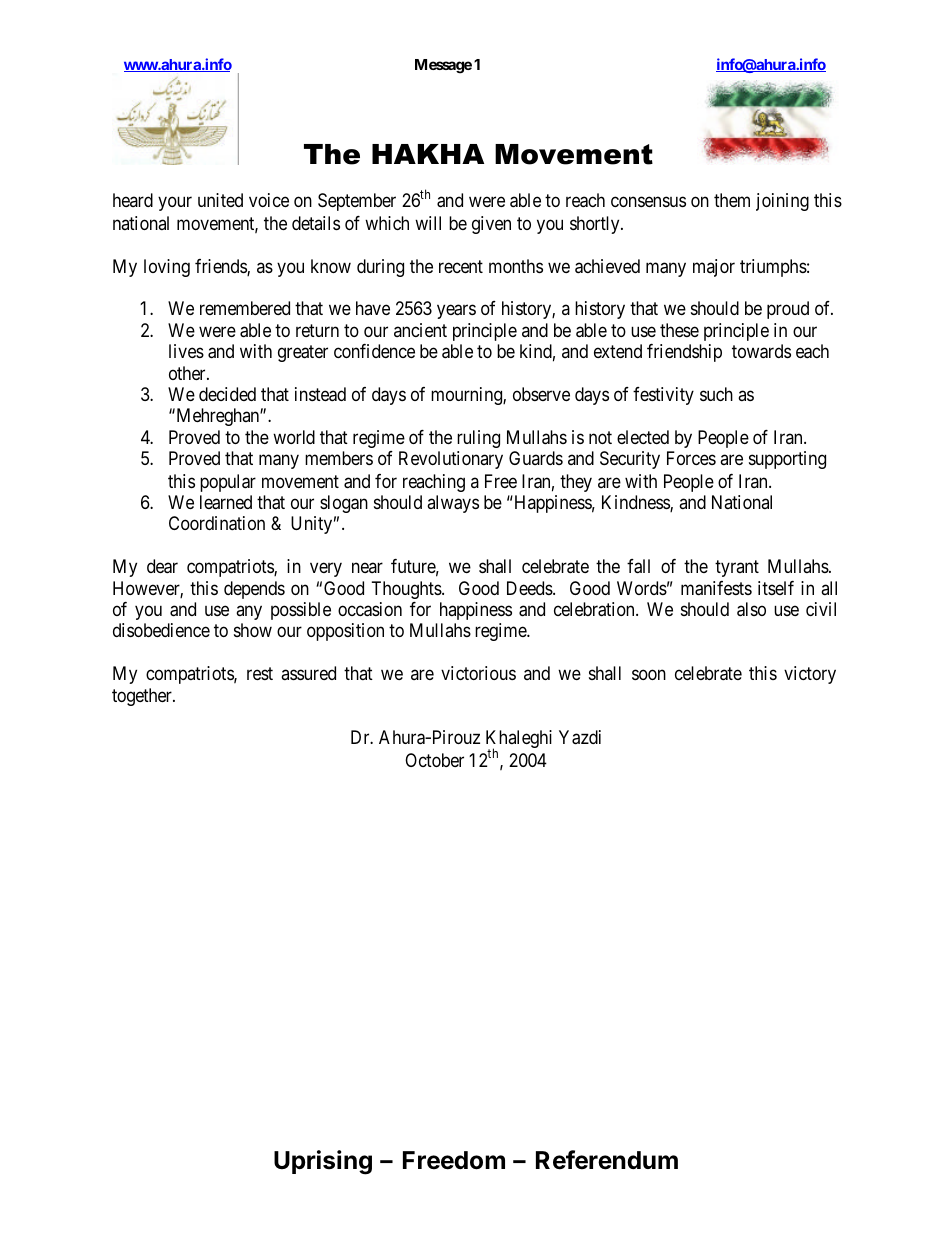 Image resolution: width=952 pixels, height=1233 pixels. Describe the element at coordinates (143, 697) in the screenshot. I see `together` at that location.
